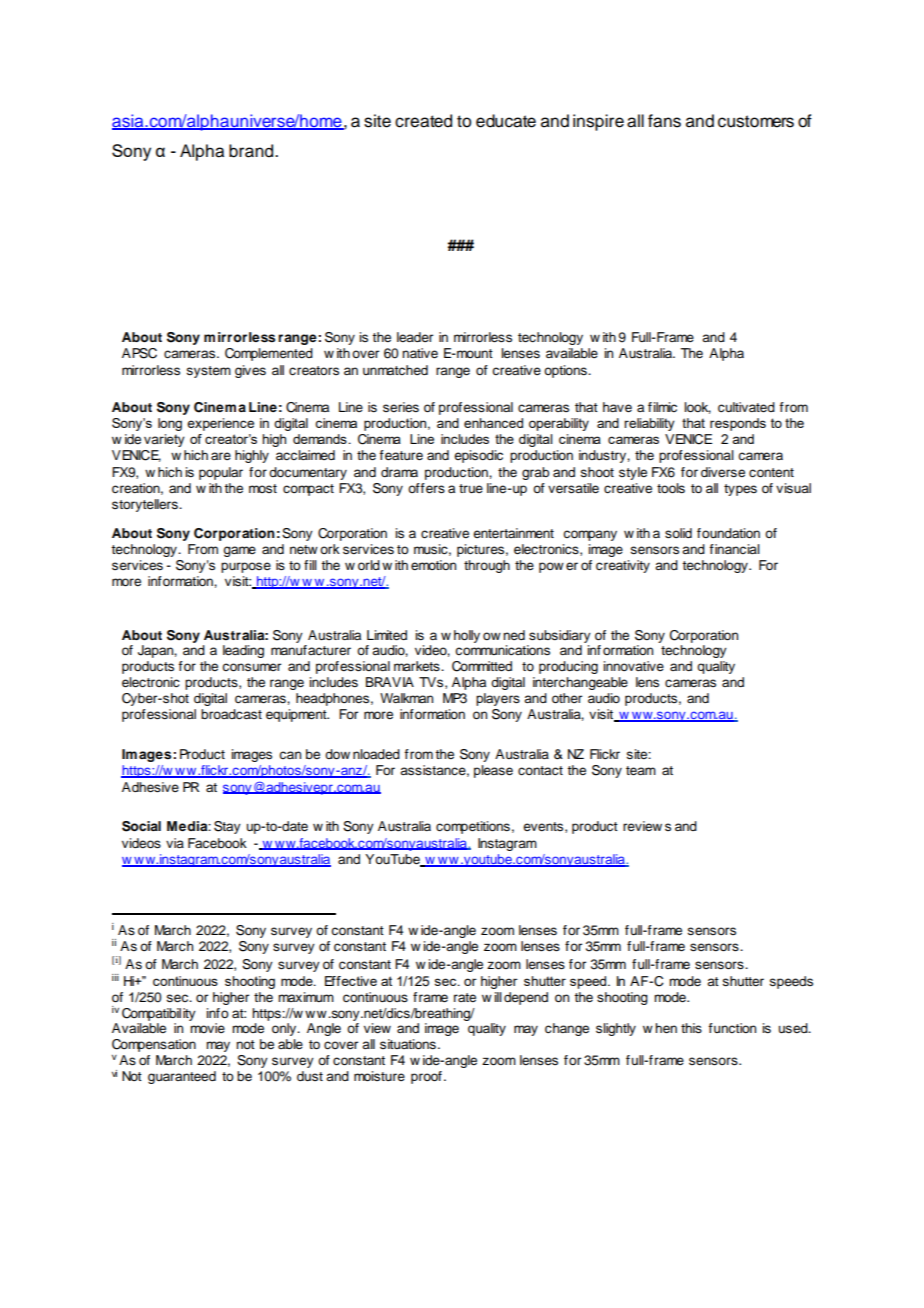 The height and width of the page is (1308, 924). Describe the element at coordinates (433, 565) in the page. I see `emotion` at that location.
